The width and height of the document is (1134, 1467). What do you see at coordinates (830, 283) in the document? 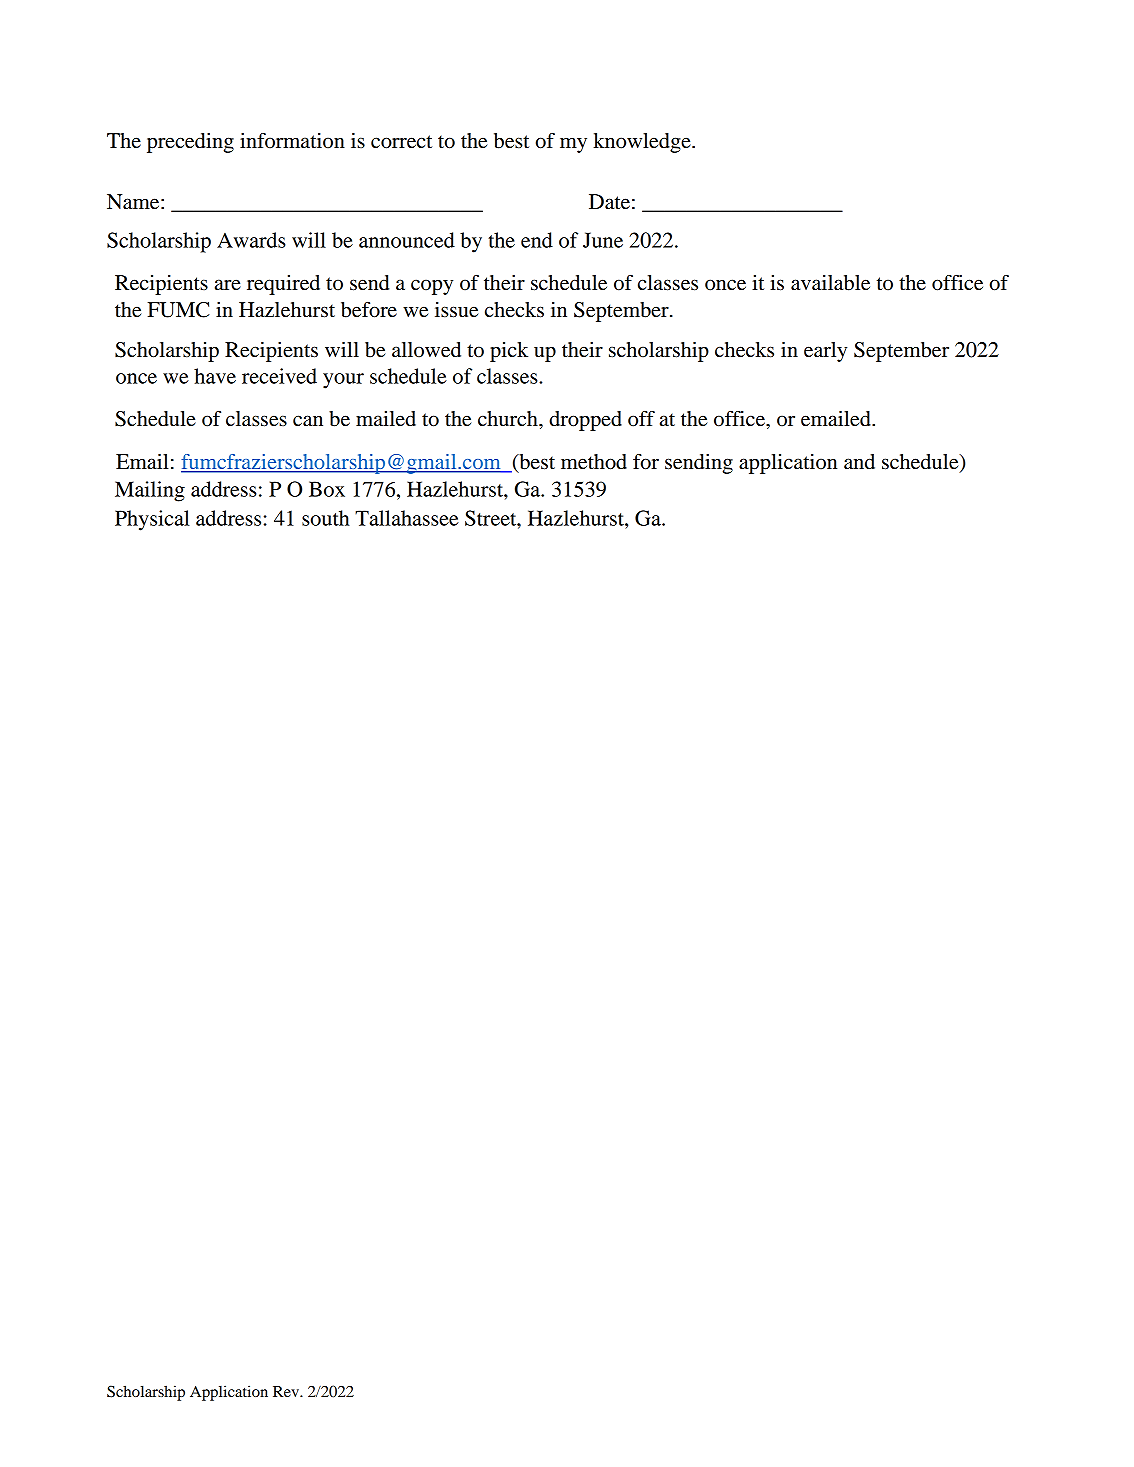
I see `available` at bounding box center [830, 283].
